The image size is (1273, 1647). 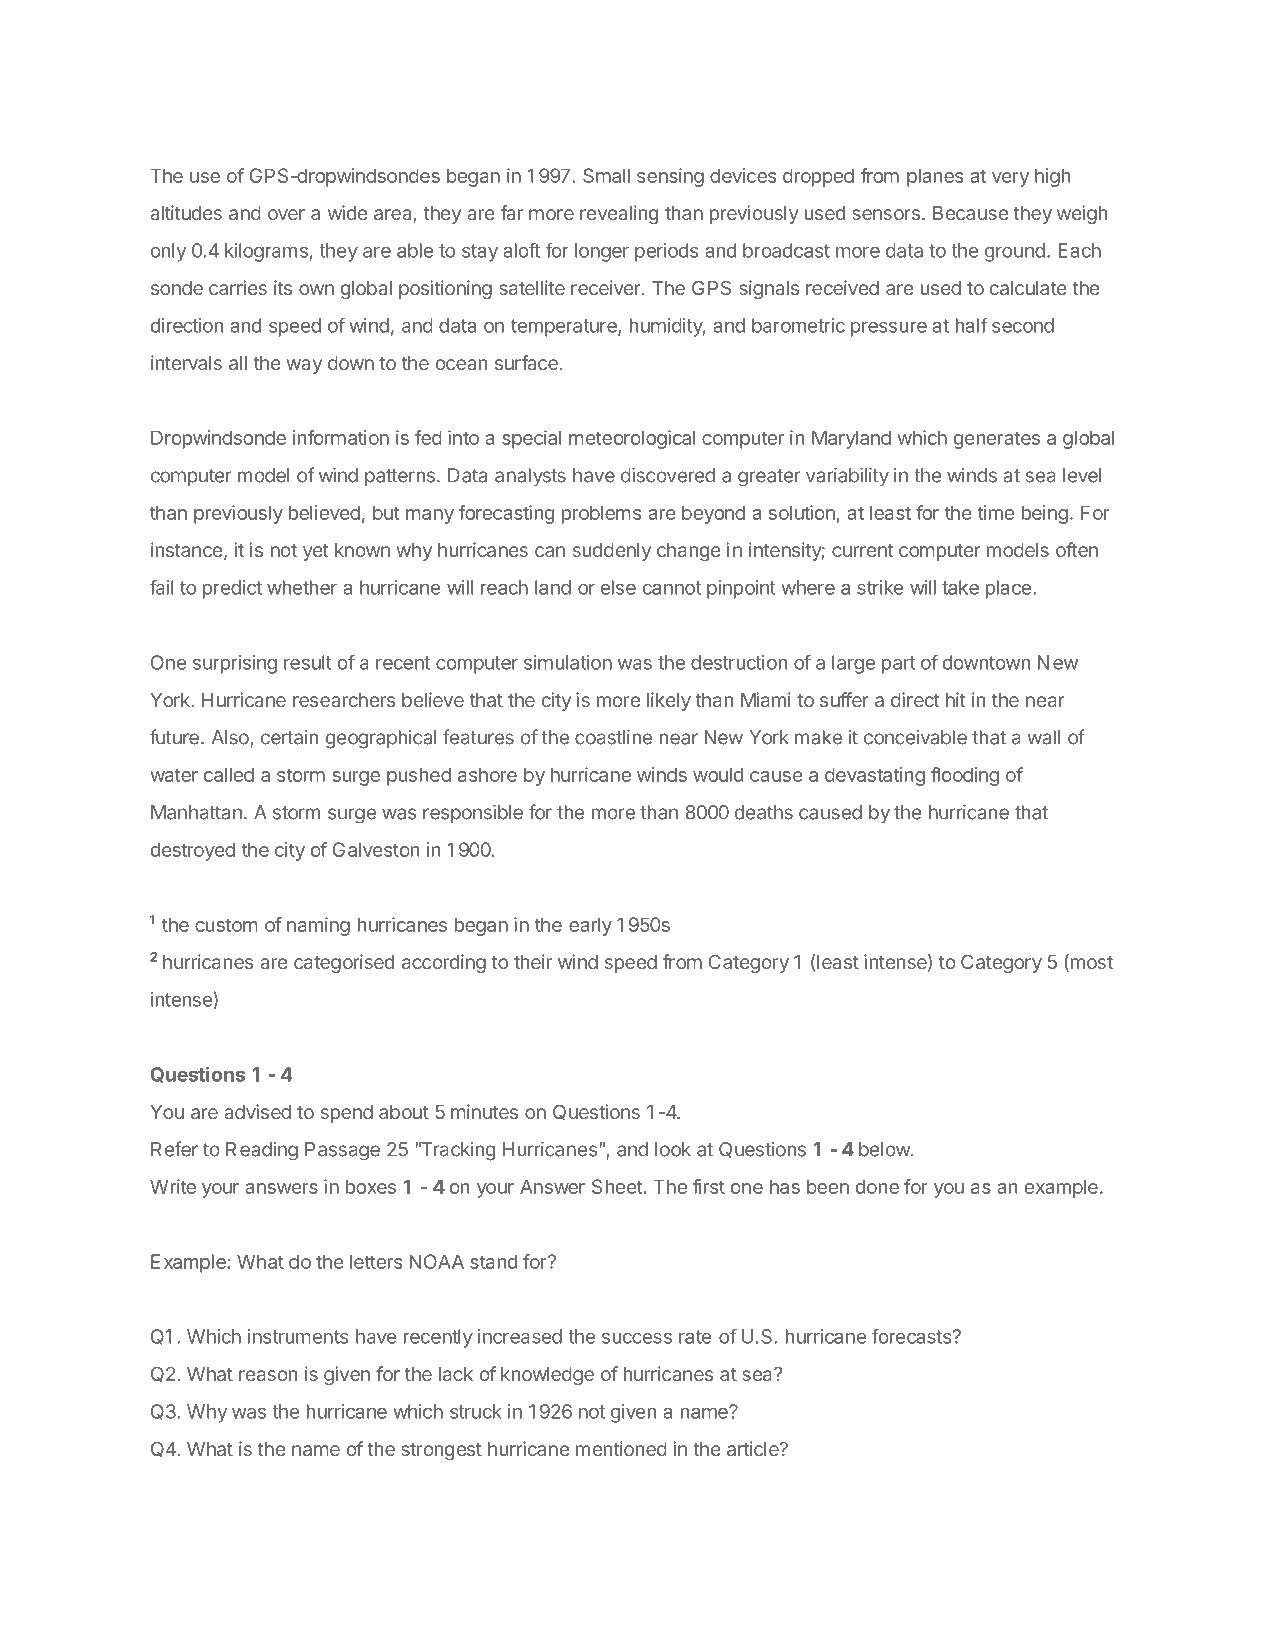 What do you see at coordinates (885, 1149) in the document?
I see `below` at bounding box center [885, 1149].
